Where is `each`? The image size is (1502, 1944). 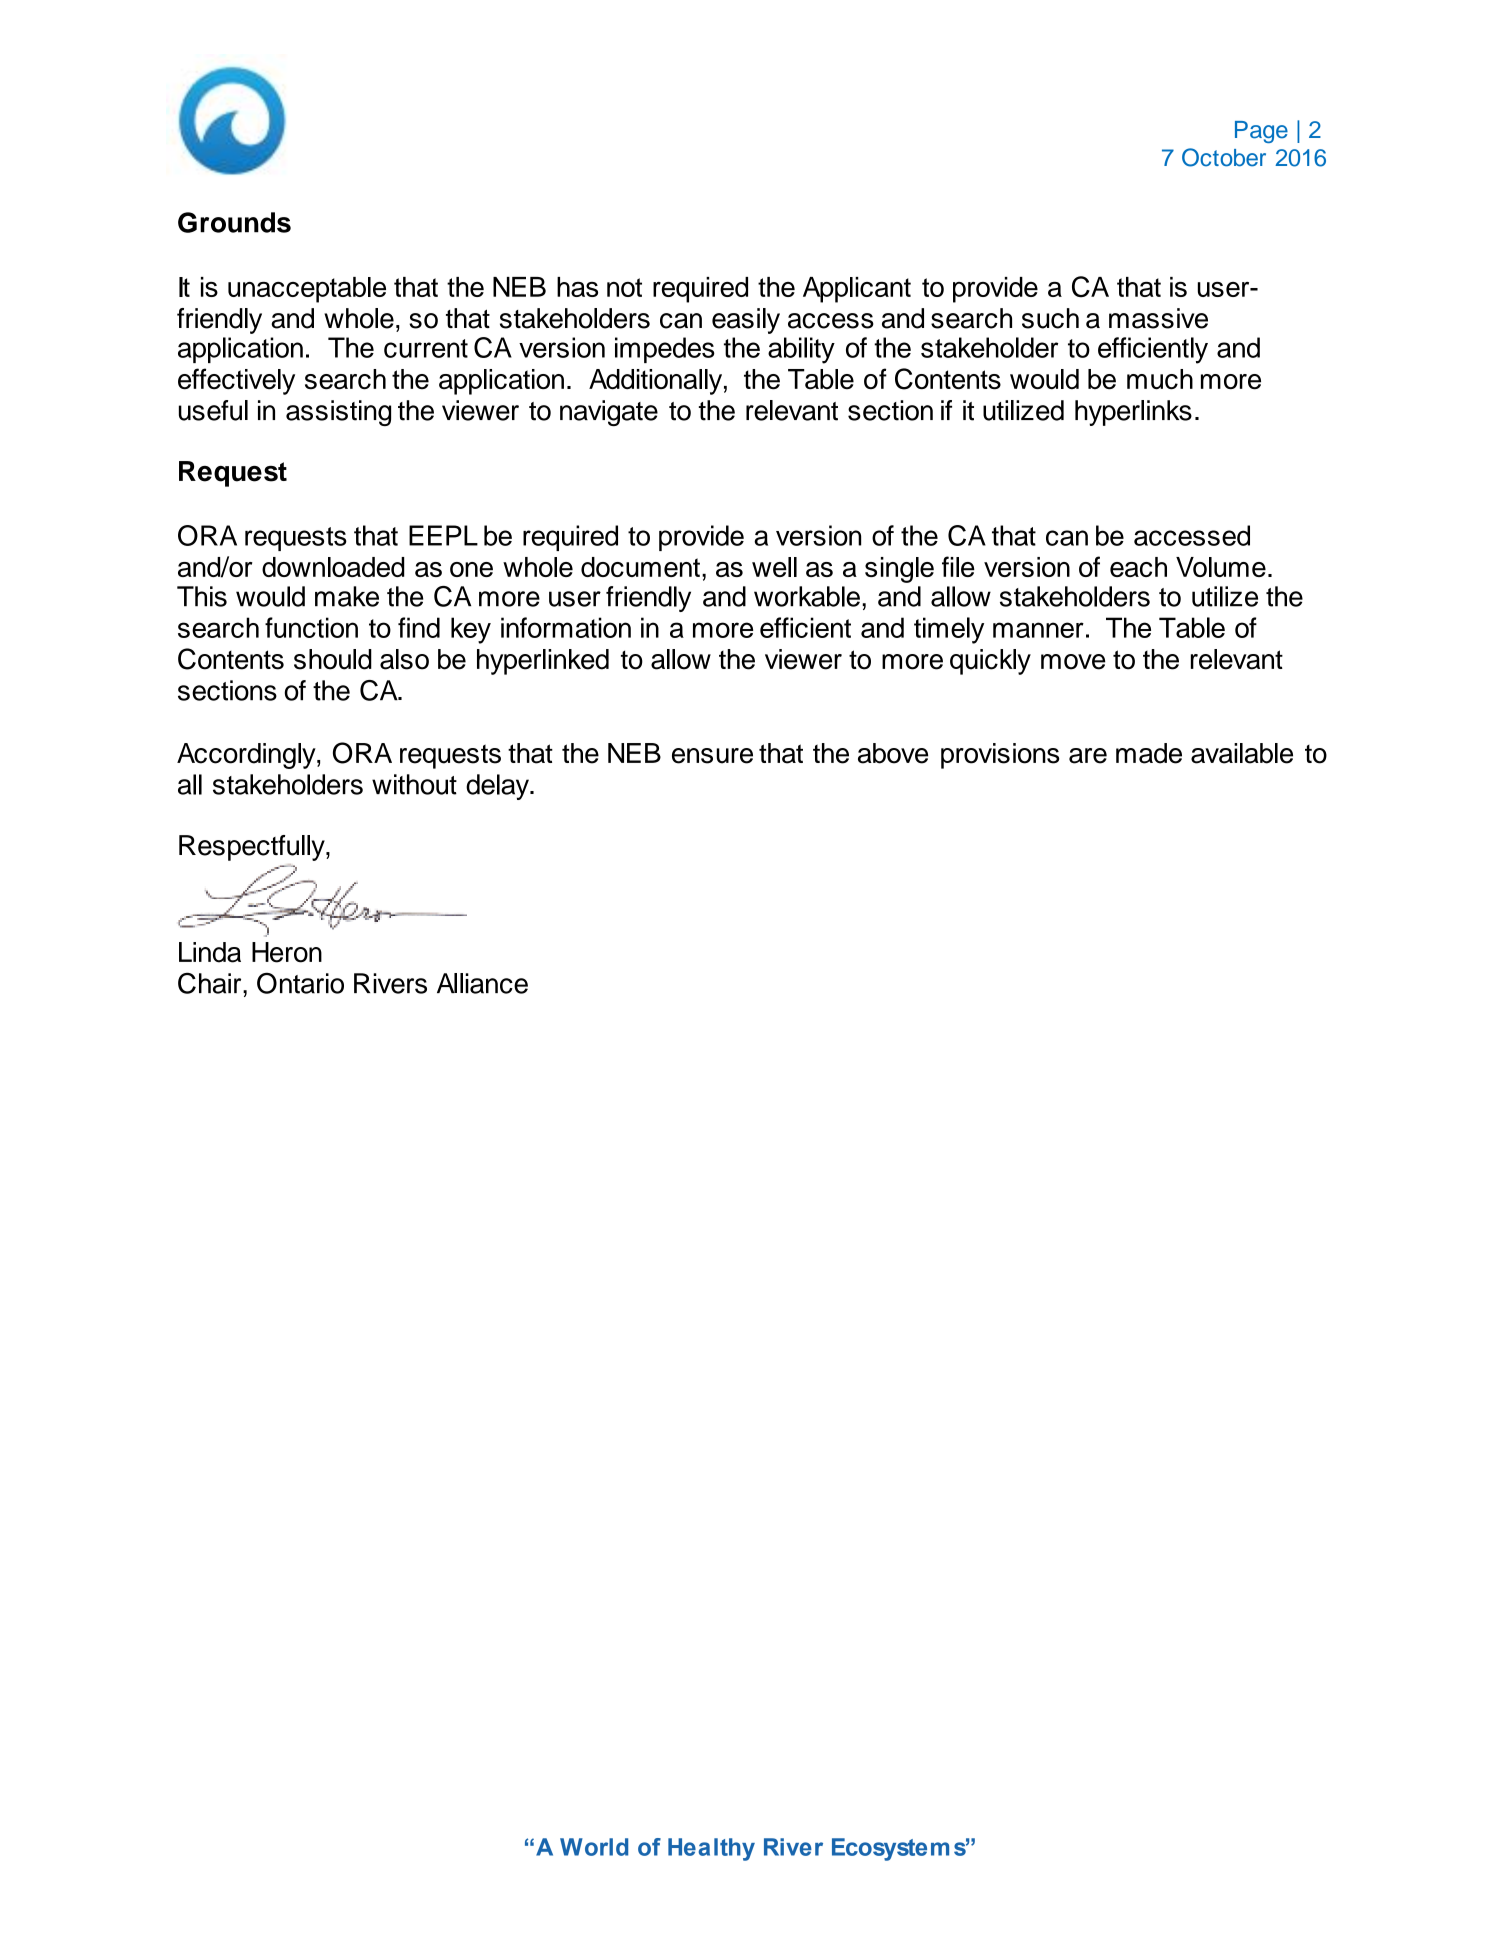
each is located at coordinates (1138, 567).
